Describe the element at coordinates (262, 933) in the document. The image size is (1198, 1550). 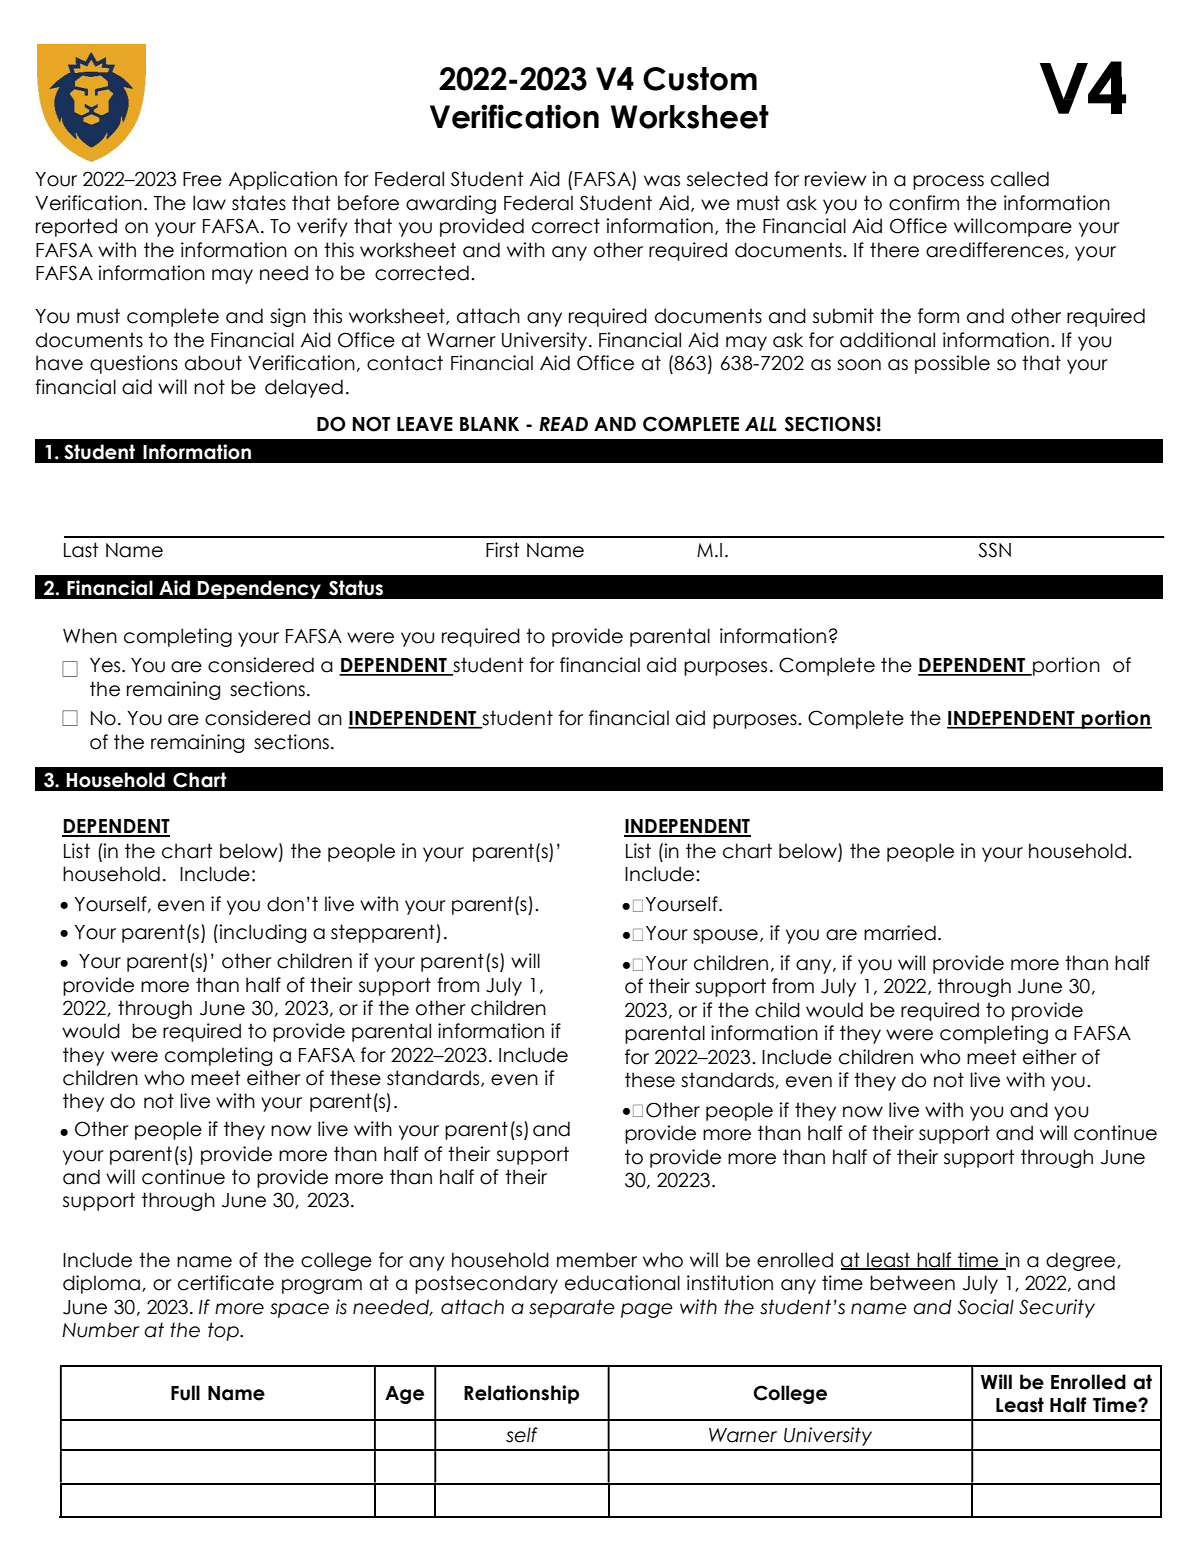
I see `including` at that location.
